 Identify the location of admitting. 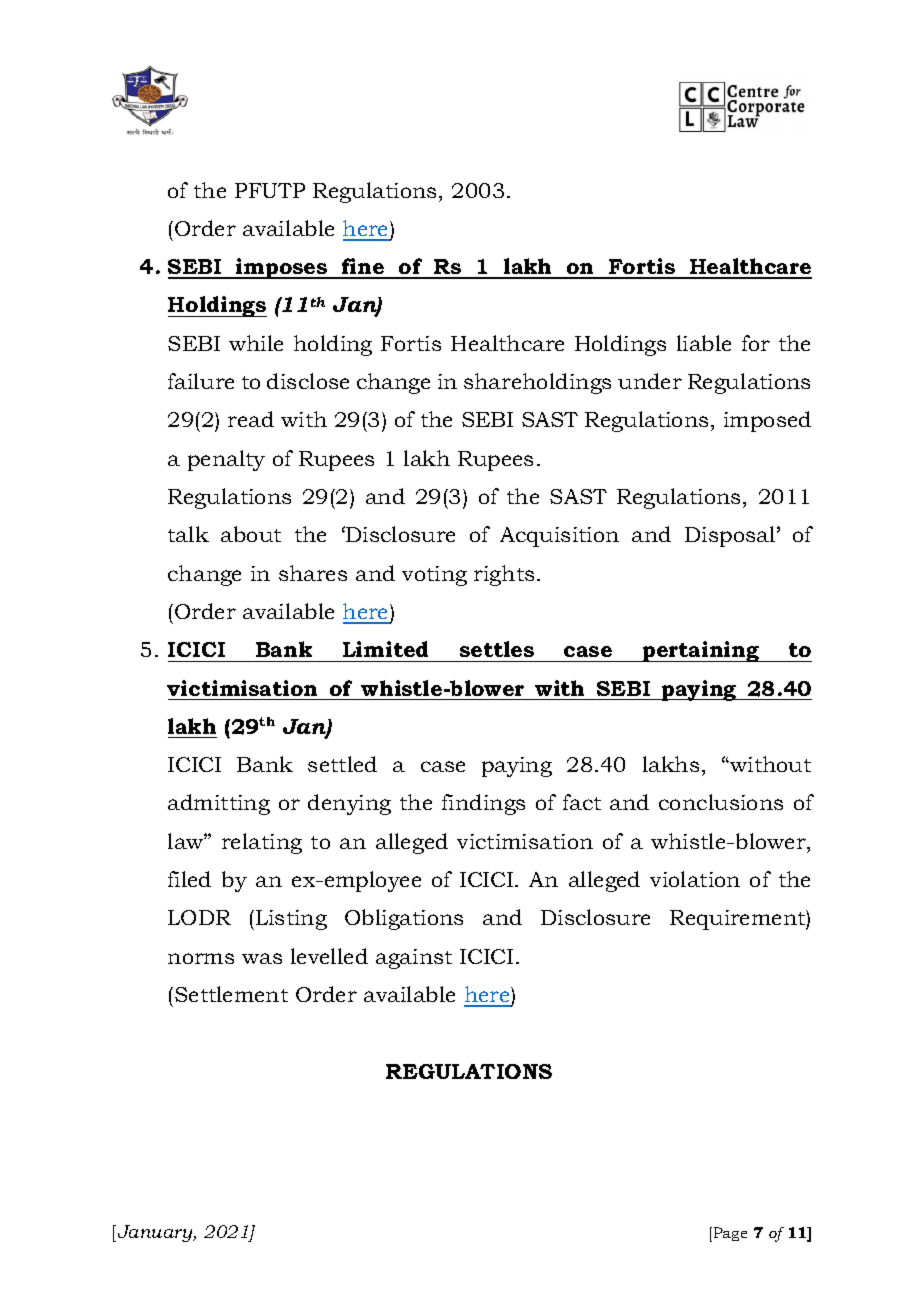
(219, 804).
